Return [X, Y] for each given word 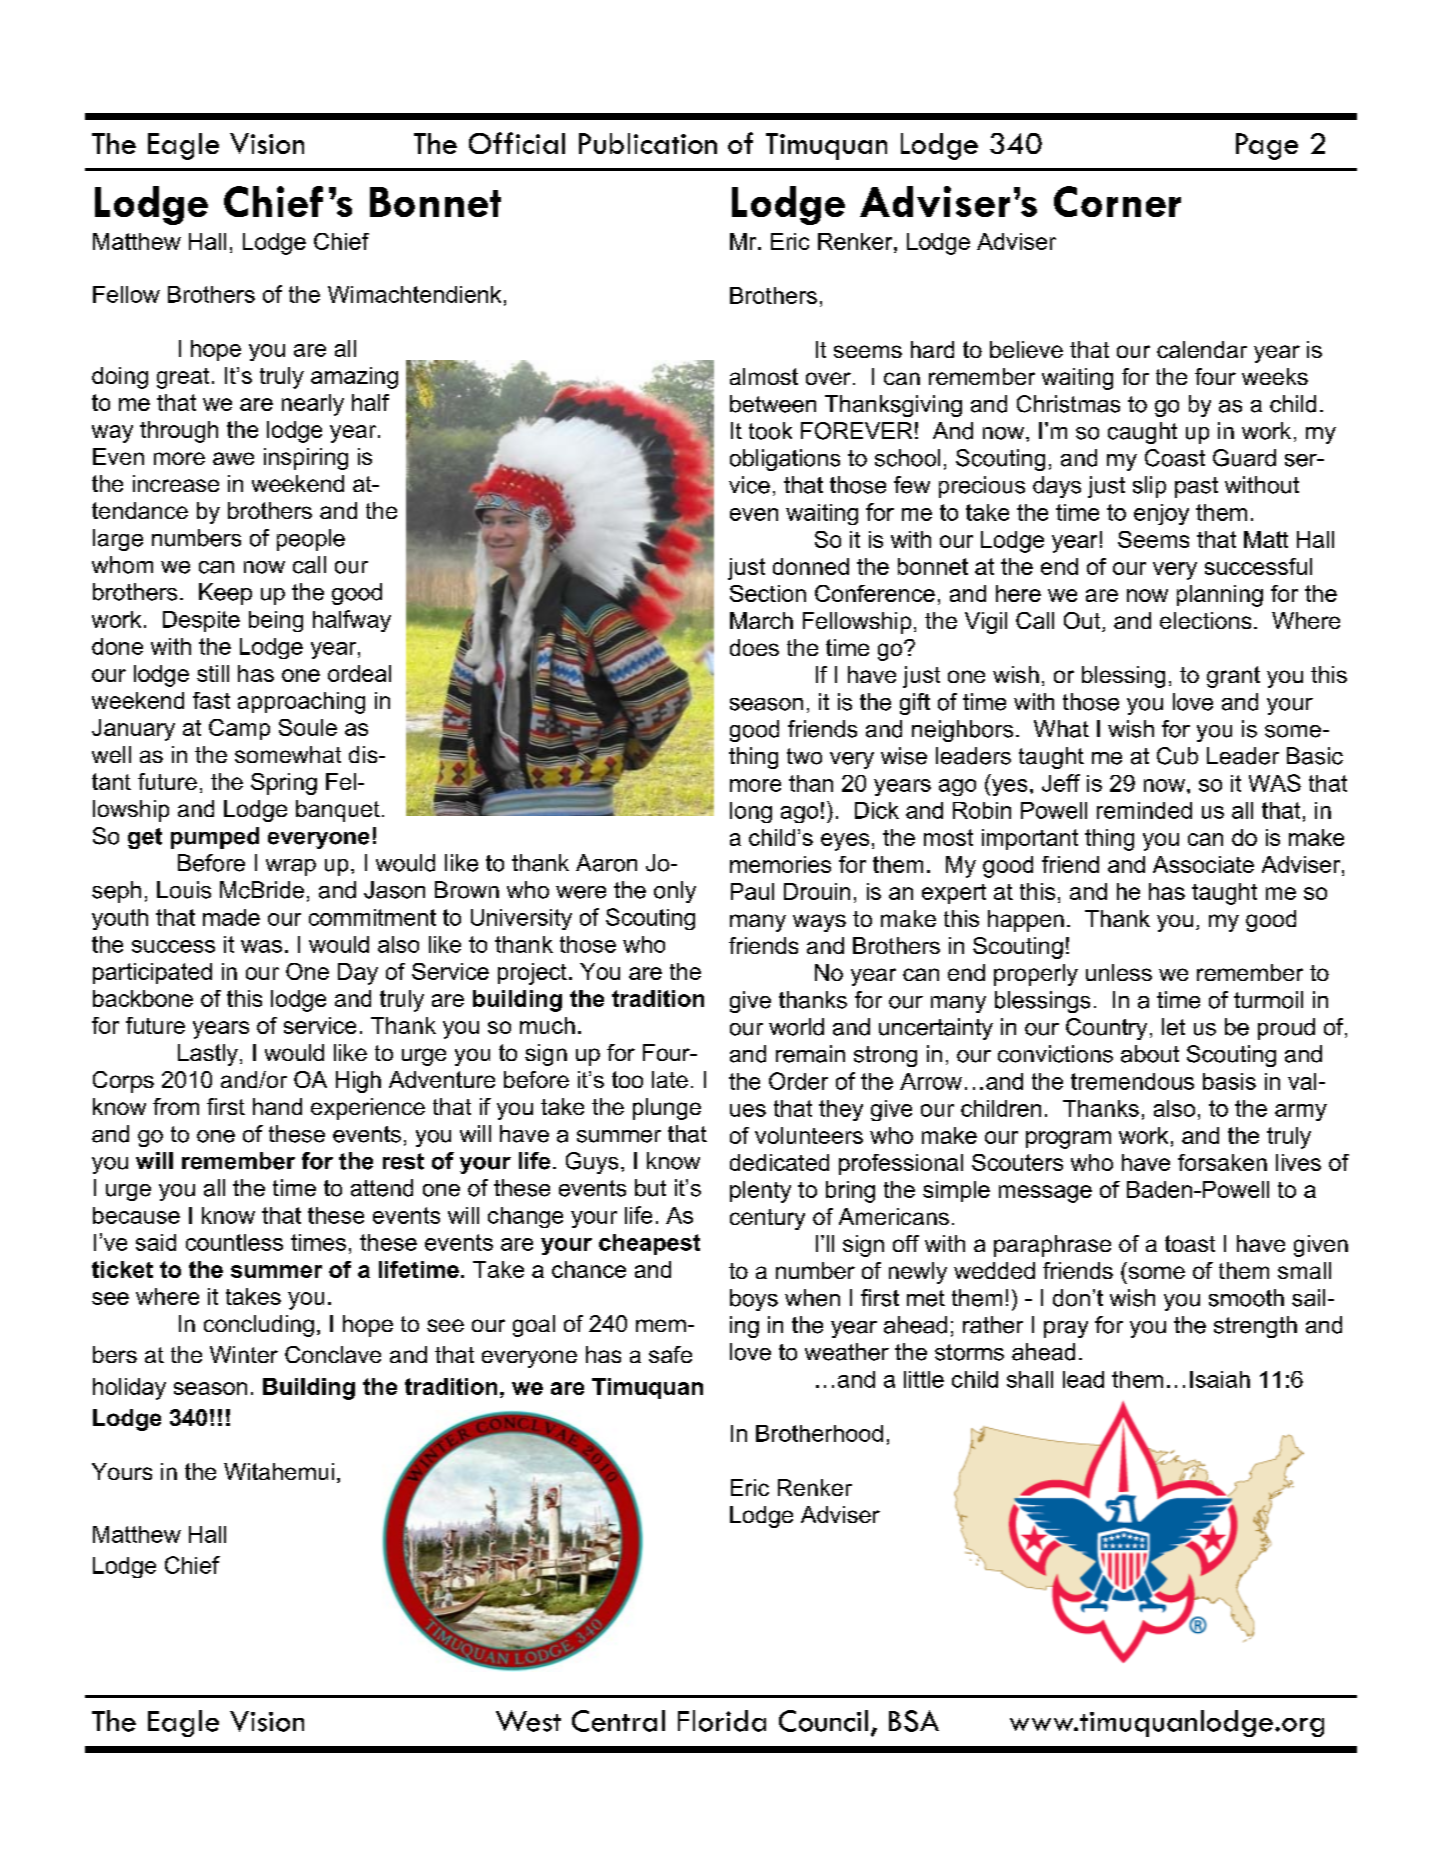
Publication [648, 143]
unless [1119, 972]
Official [517, 143]
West [528, 1721]
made [231, 917]
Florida [722, 1721]
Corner [1117, 201]
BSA [914, 1721]
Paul [752, 891]
